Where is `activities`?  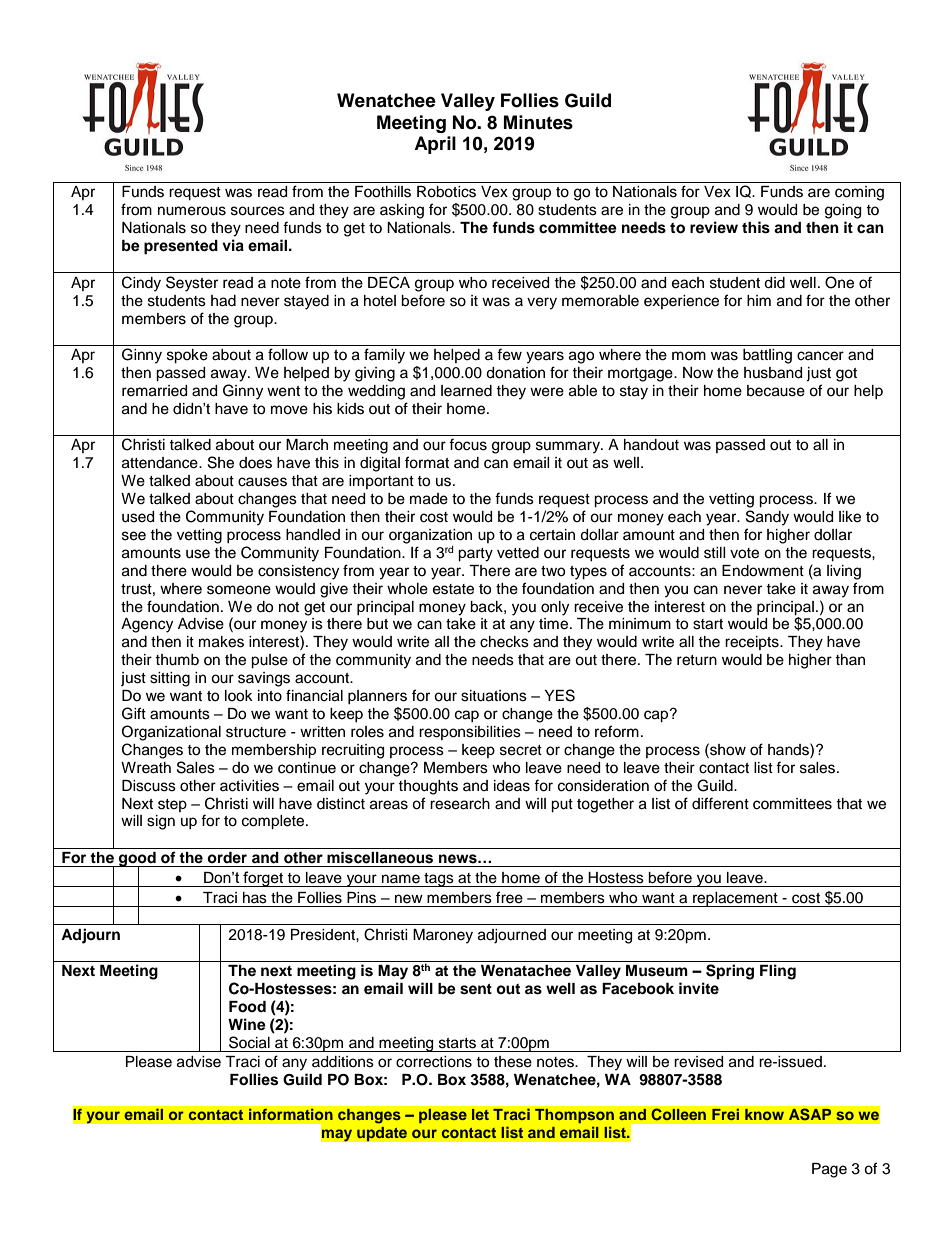 activities is located at coordinates (249, 786).
